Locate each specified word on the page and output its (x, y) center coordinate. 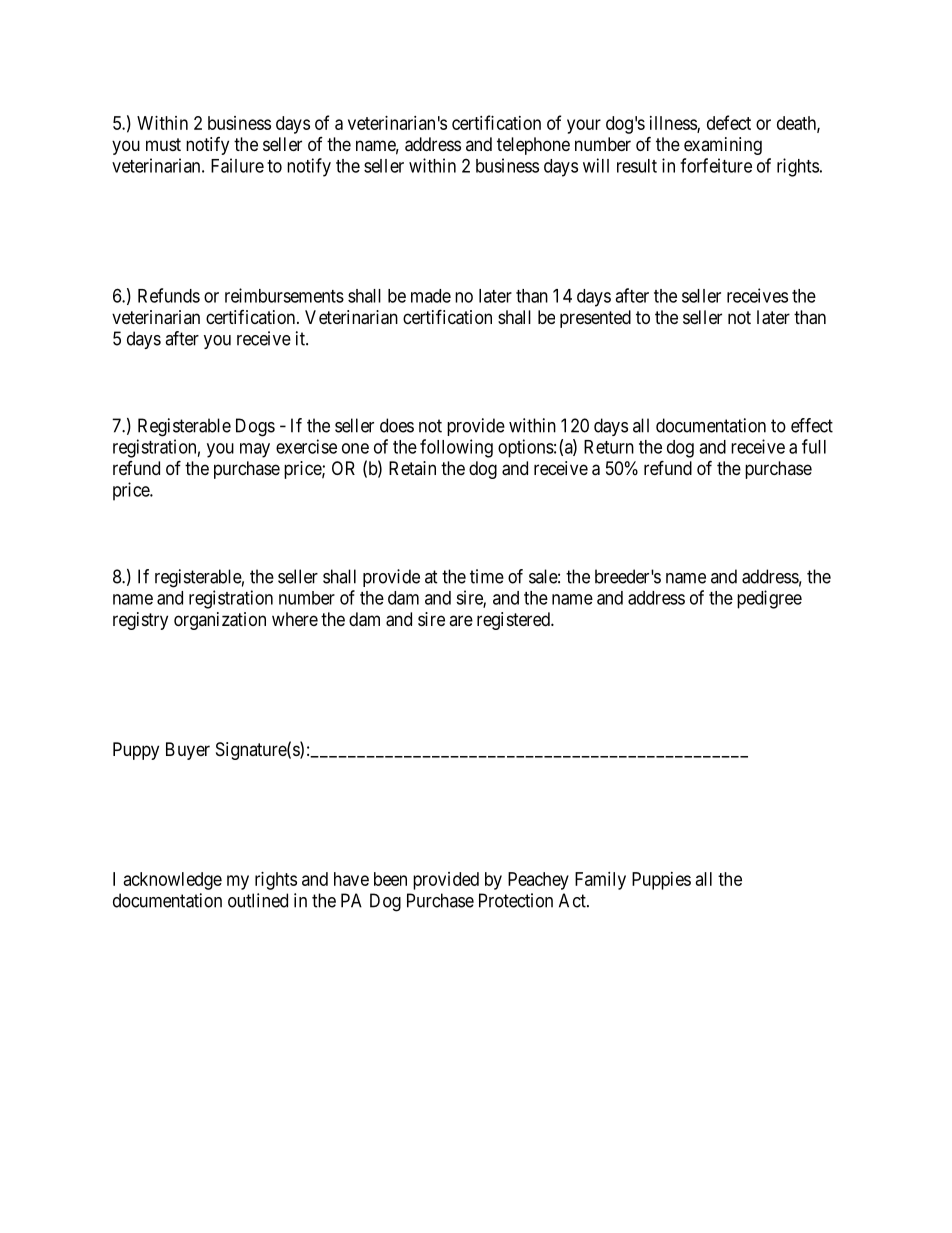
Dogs (255, 427)
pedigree (769, 599)
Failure (237, 165)
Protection (516, 900)
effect (812, 425)
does (397, 425)
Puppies (661, 881)
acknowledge (173, 881)
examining (723, 146)
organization (220, 621)
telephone (533, 146)
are (461, 620)
